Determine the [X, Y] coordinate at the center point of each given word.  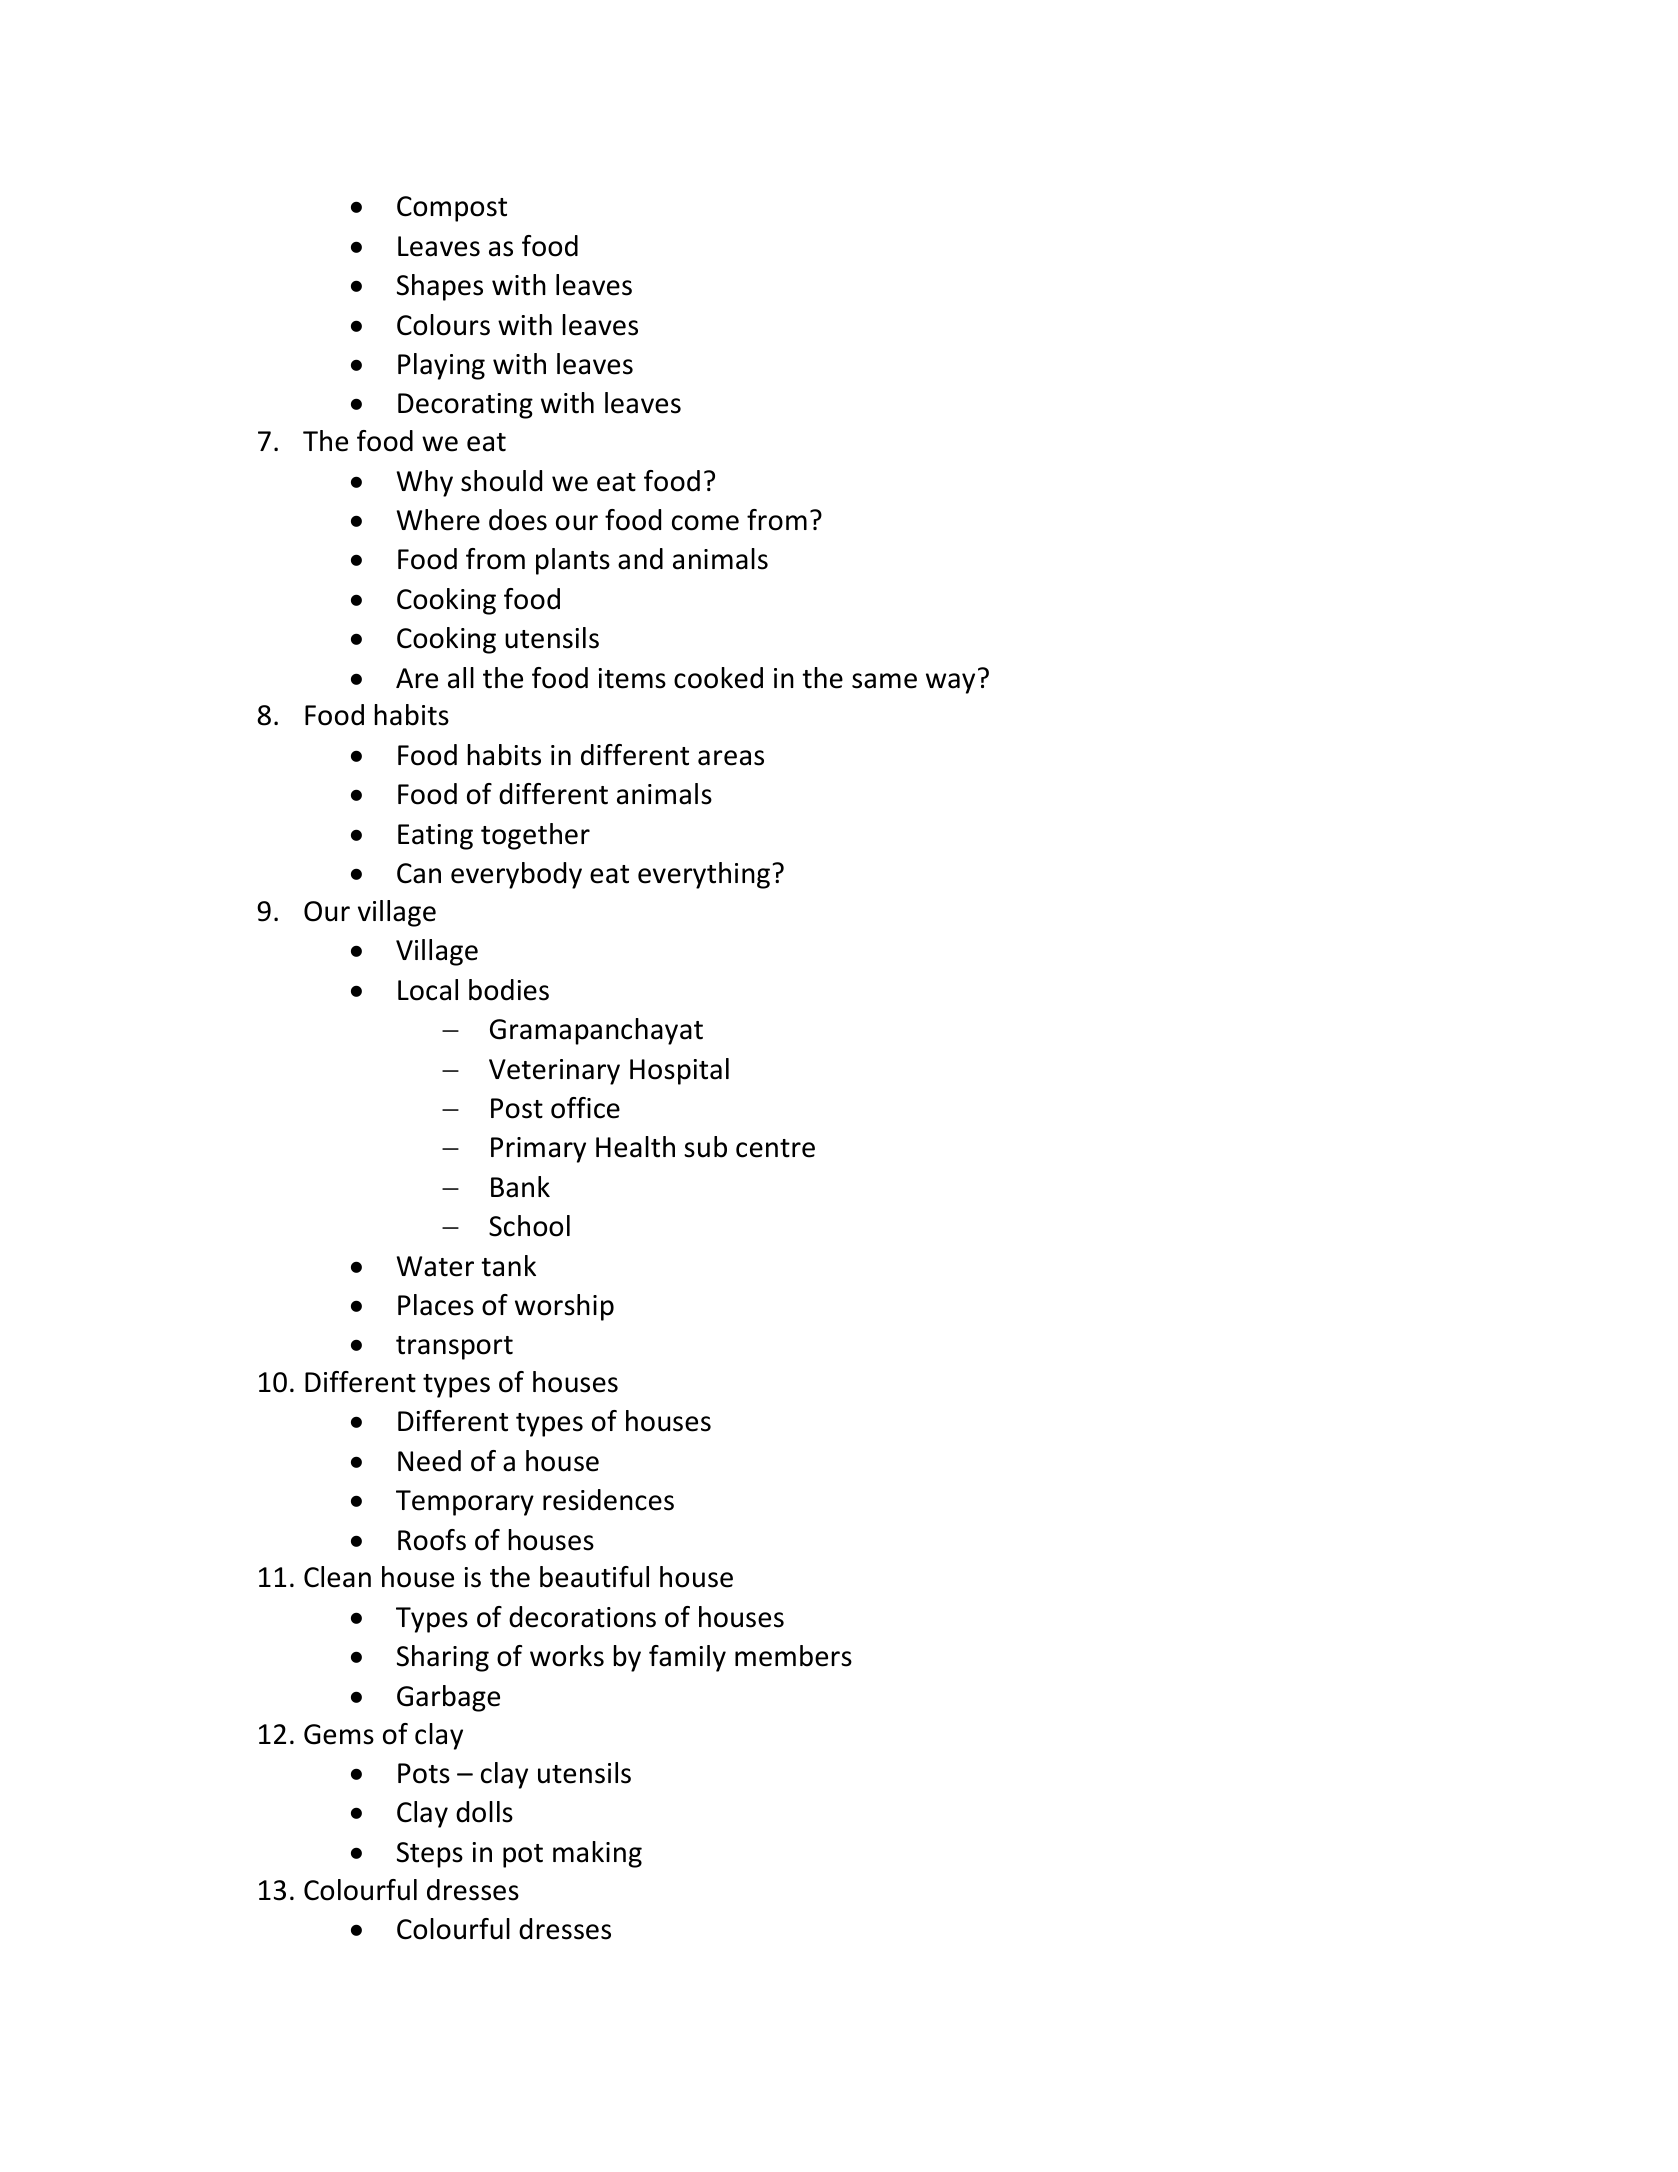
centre [775, 1148]
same [884, 681]
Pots [424, 1773]
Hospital [679, 1071]
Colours [443, 325]
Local [428, 990]
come [705, 523]
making [597, 1854]
